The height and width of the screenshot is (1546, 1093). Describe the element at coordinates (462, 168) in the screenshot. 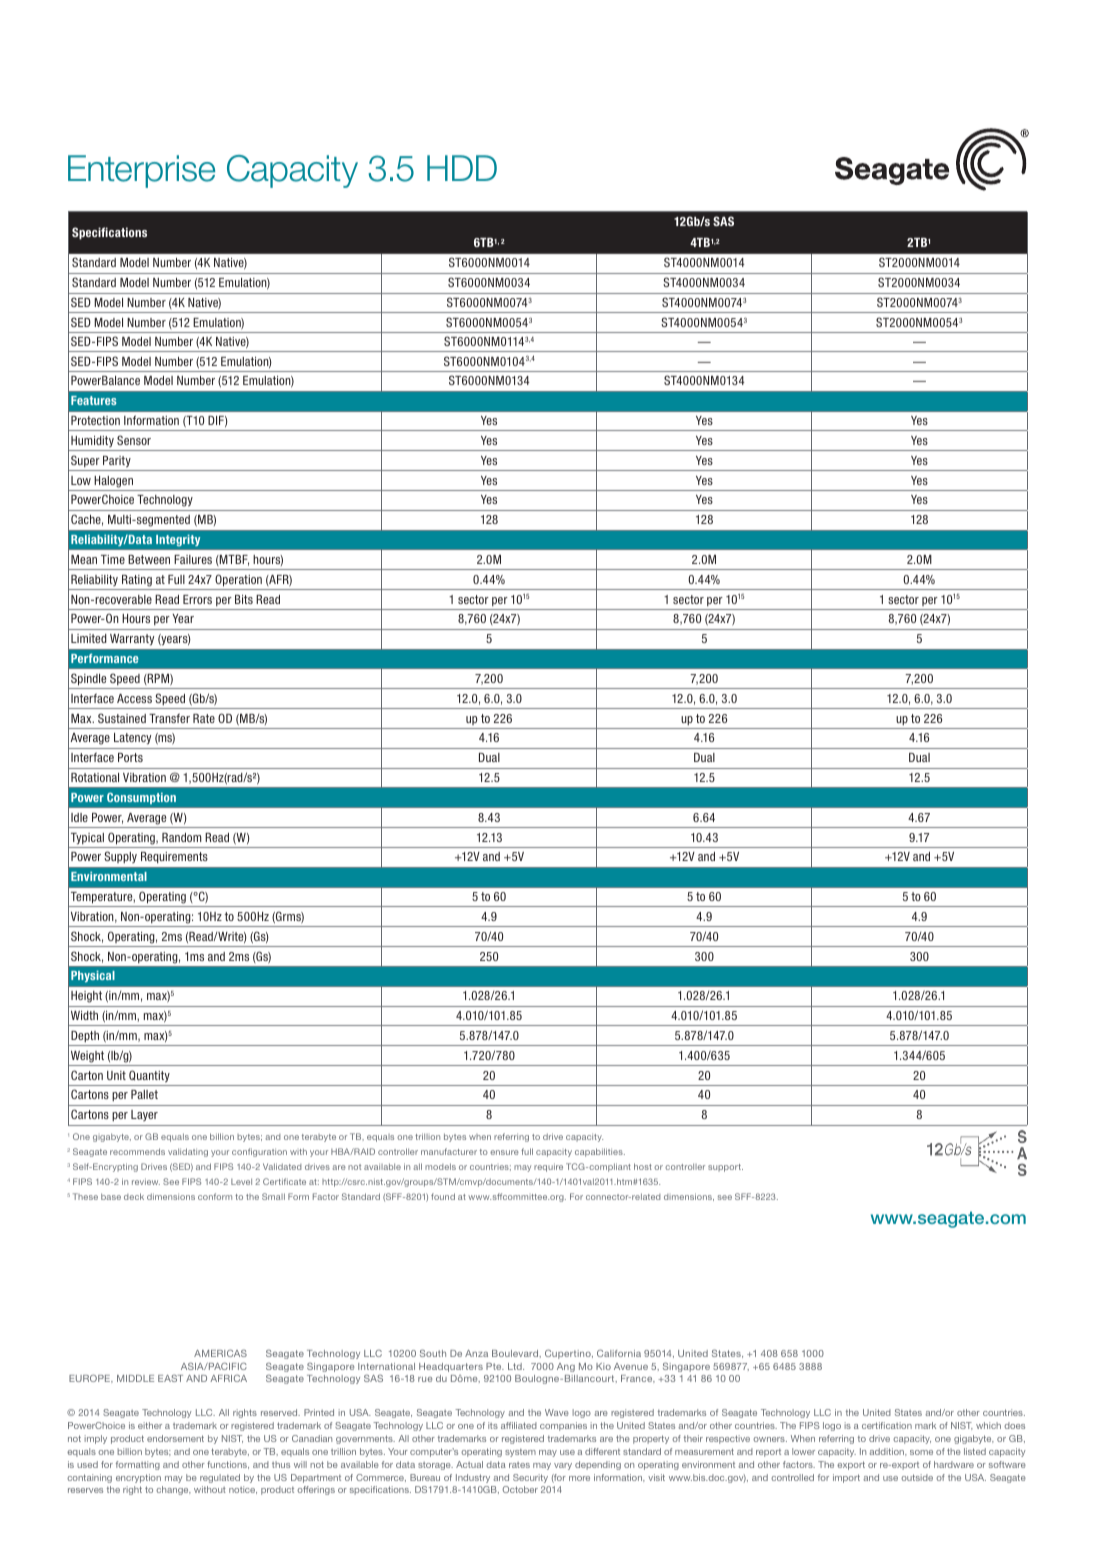

I see `HDD` at that location.
